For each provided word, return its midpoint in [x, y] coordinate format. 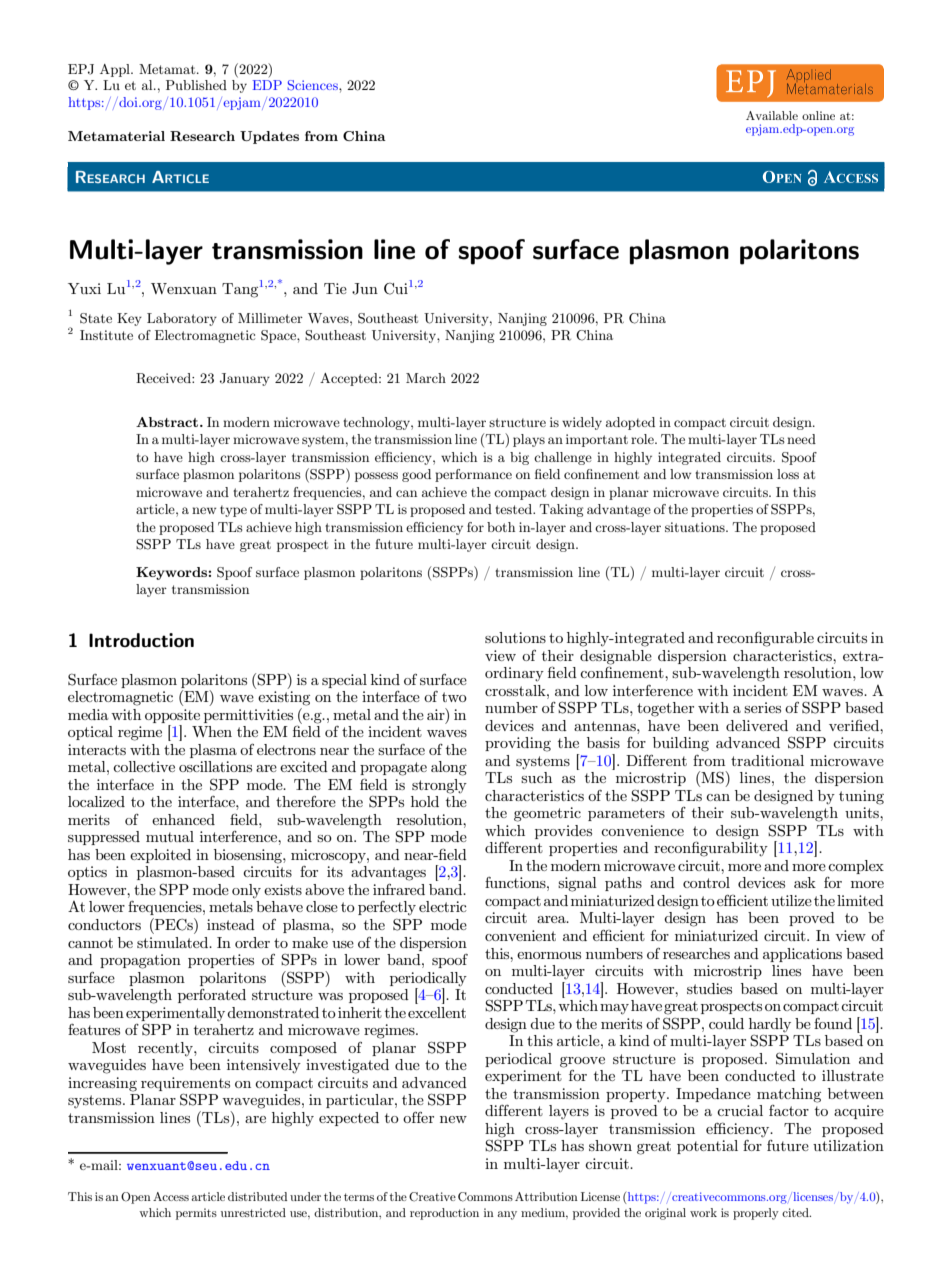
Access [171, 1196]
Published [196, 85]
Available [772, 115]
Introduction [141, 640]
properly [756, 1214]
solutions [515, 637]
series [762, 707]
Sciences [314, 85]
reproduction [444, 1214]
